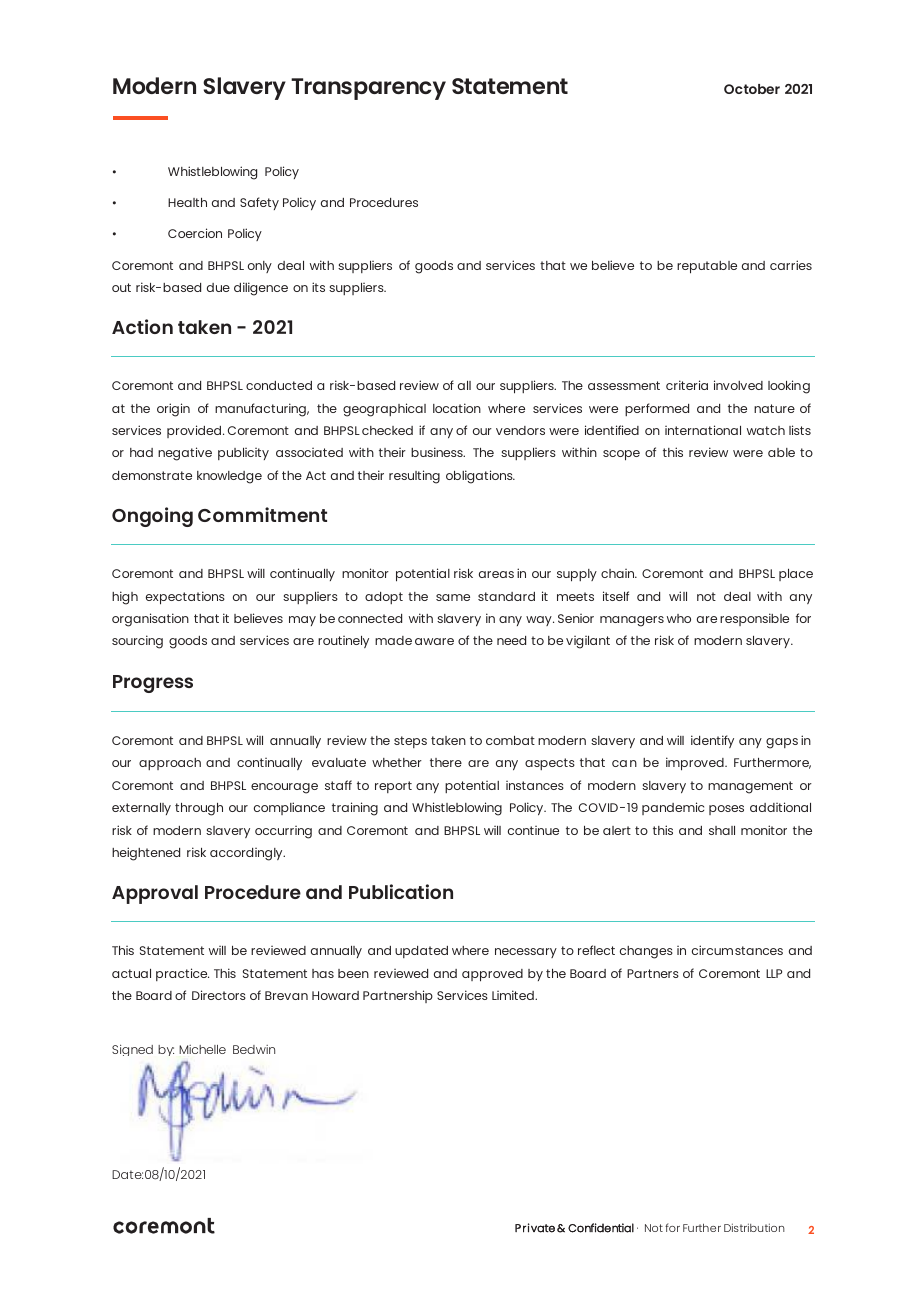  I want to click on origin, so click(173, 410).
